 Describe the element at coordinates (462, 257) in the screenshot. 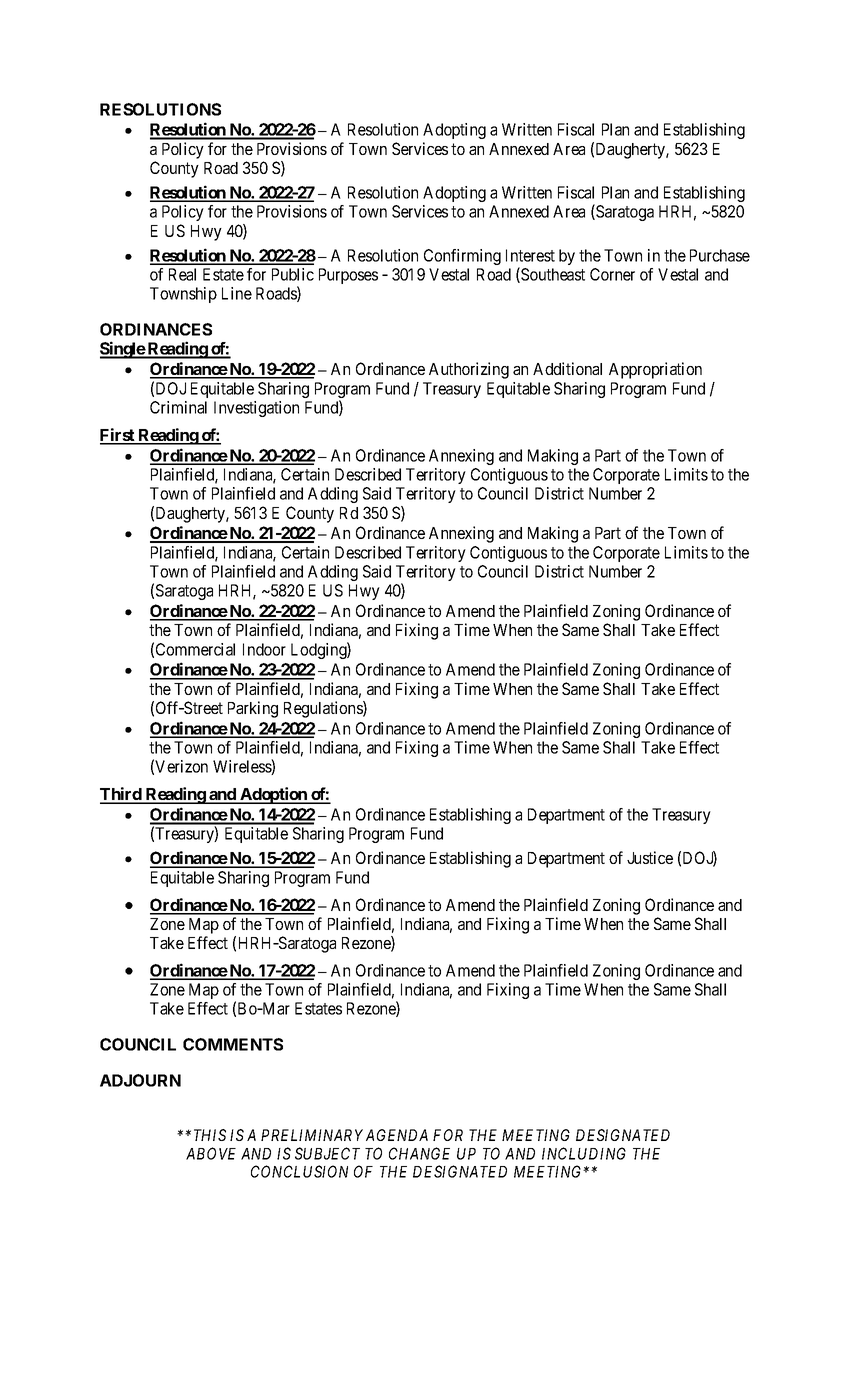

I see `Confirming` at that location.
